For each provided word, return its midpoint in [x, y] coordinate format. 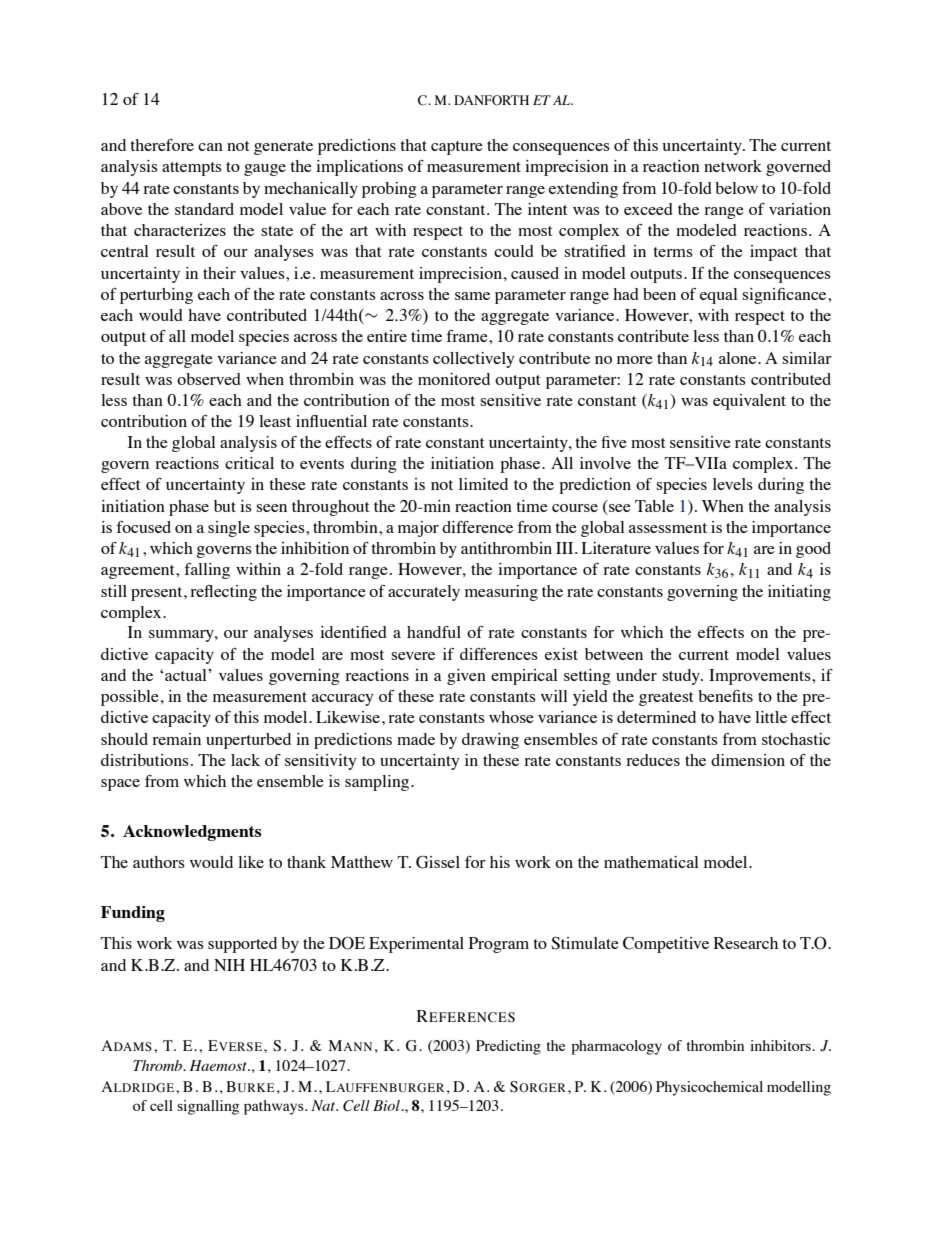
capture [457, 148]
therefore [162, 145]
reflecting [223, 593]
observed [209, 379]
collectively [473, 360]
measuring [501, 593]
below [736, 188]
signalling [208, 1107]
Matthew [362, 862]
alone [739, 358]
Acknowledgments [192, 833]
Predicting [508, 1047]
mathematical [651, 862]
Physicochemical [709, 1088]
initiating [799, 593]
